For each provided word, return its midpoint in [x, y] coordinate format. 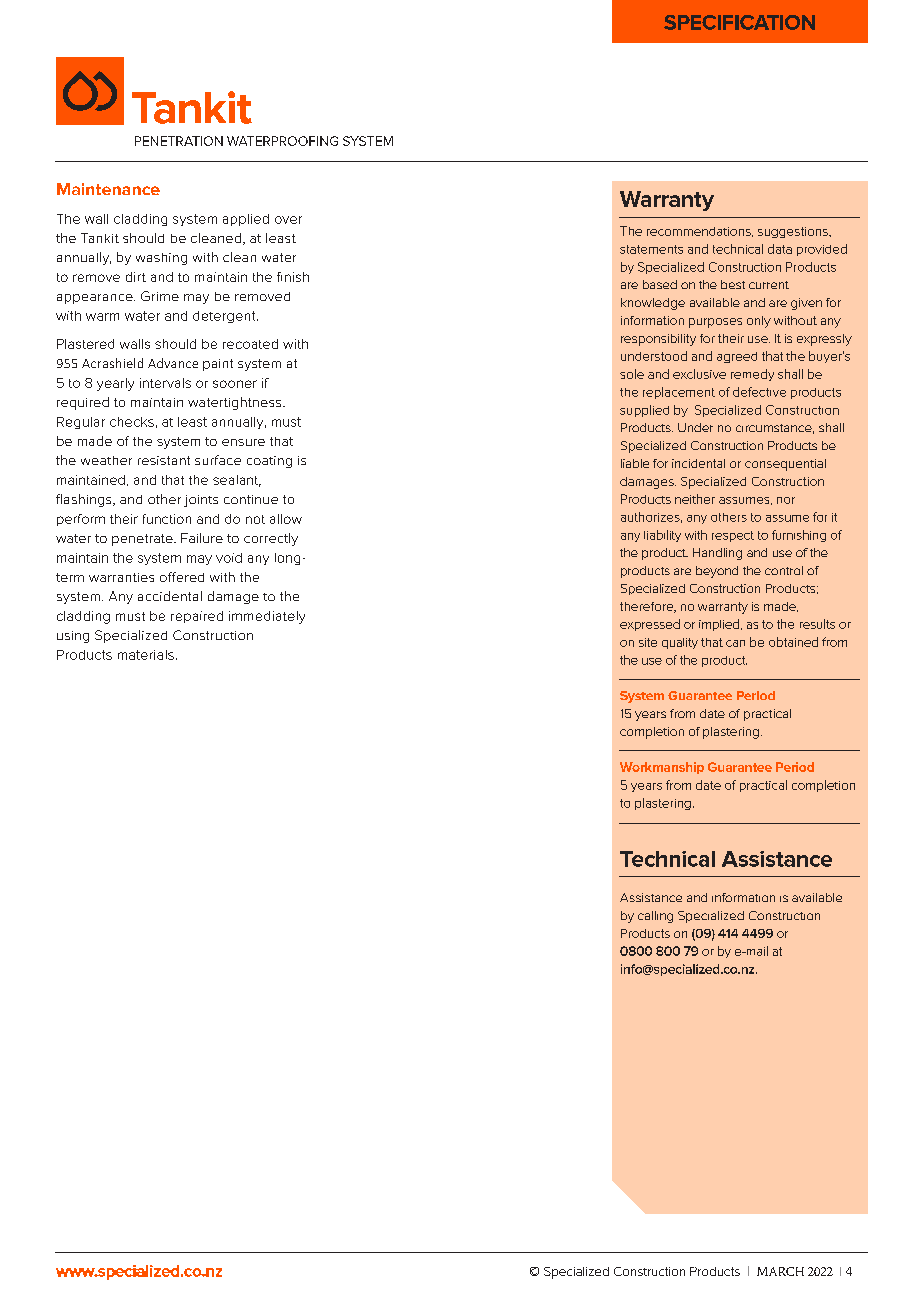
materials [146, 655]
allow [286, 519]
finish [293, 277]
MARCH [780, 1271]
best [733, 284]
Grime [160, 296]
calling [655, 917]
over [288, 220]
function [167, 519]
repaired [197, 617]
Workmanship [662, 768]
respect [733, 536]
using [73, 637]
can [735, 643]
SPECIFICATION [739, 22]
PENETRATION [179, 141]
